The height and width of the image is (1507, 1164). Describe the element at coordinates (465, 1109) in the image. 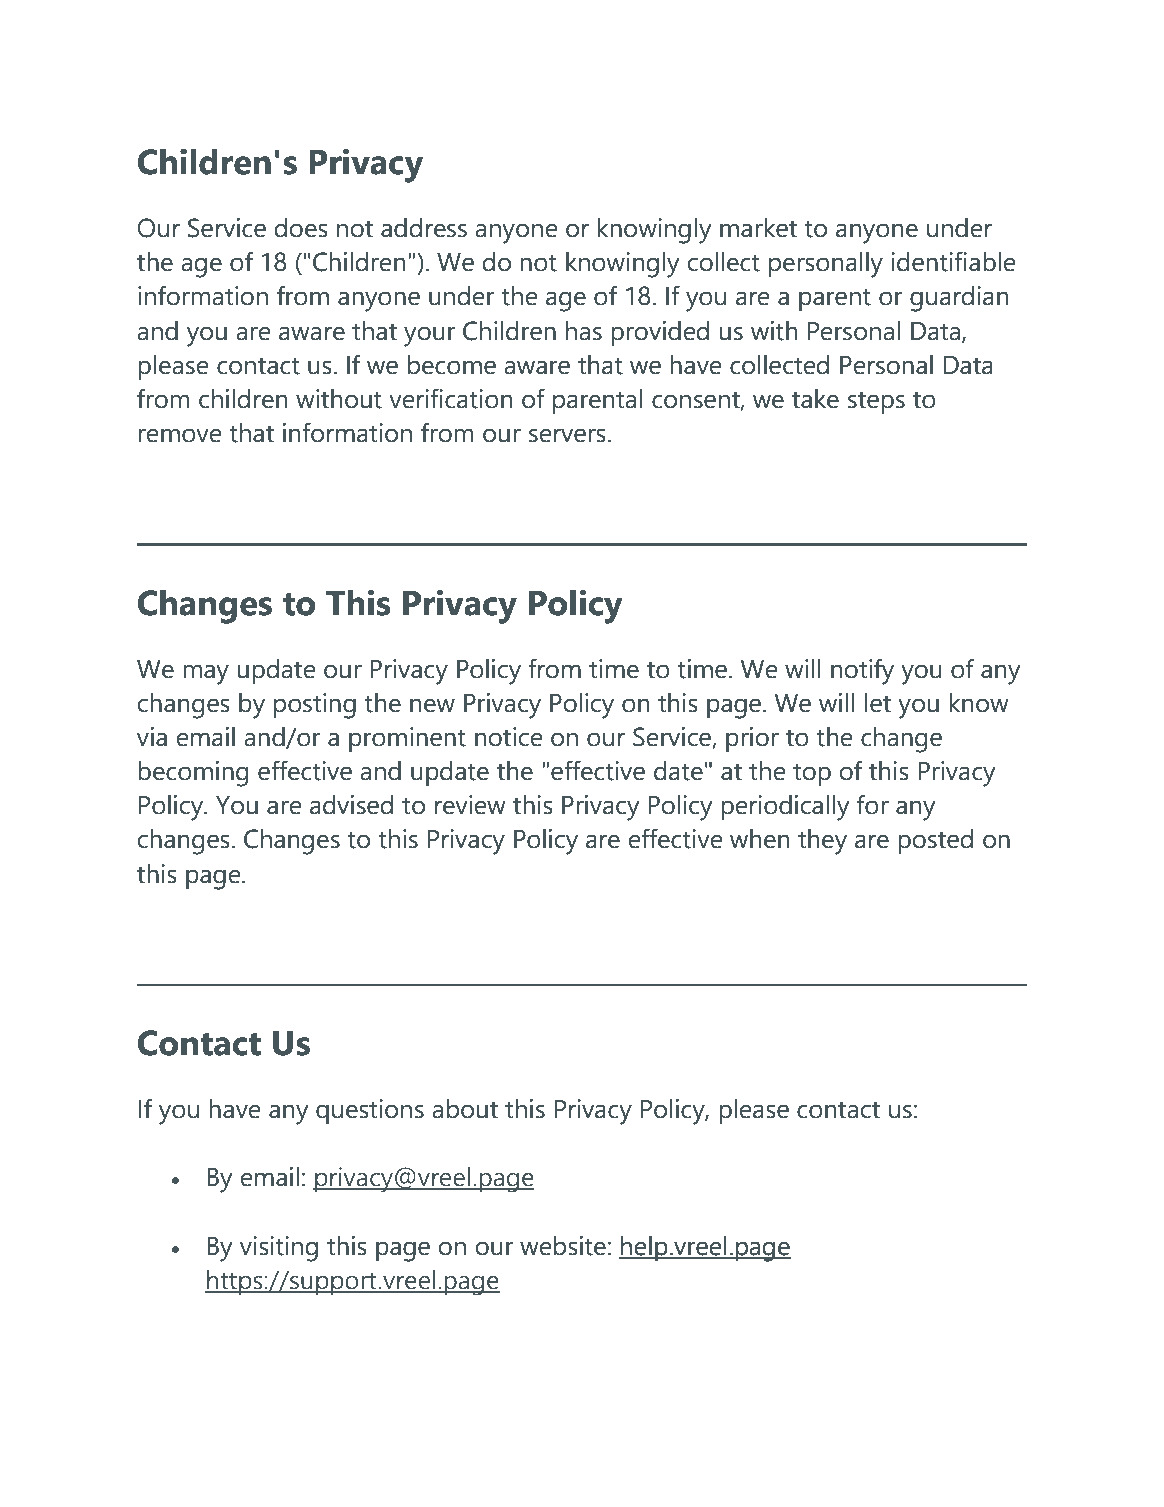

I see `about` at that location.
